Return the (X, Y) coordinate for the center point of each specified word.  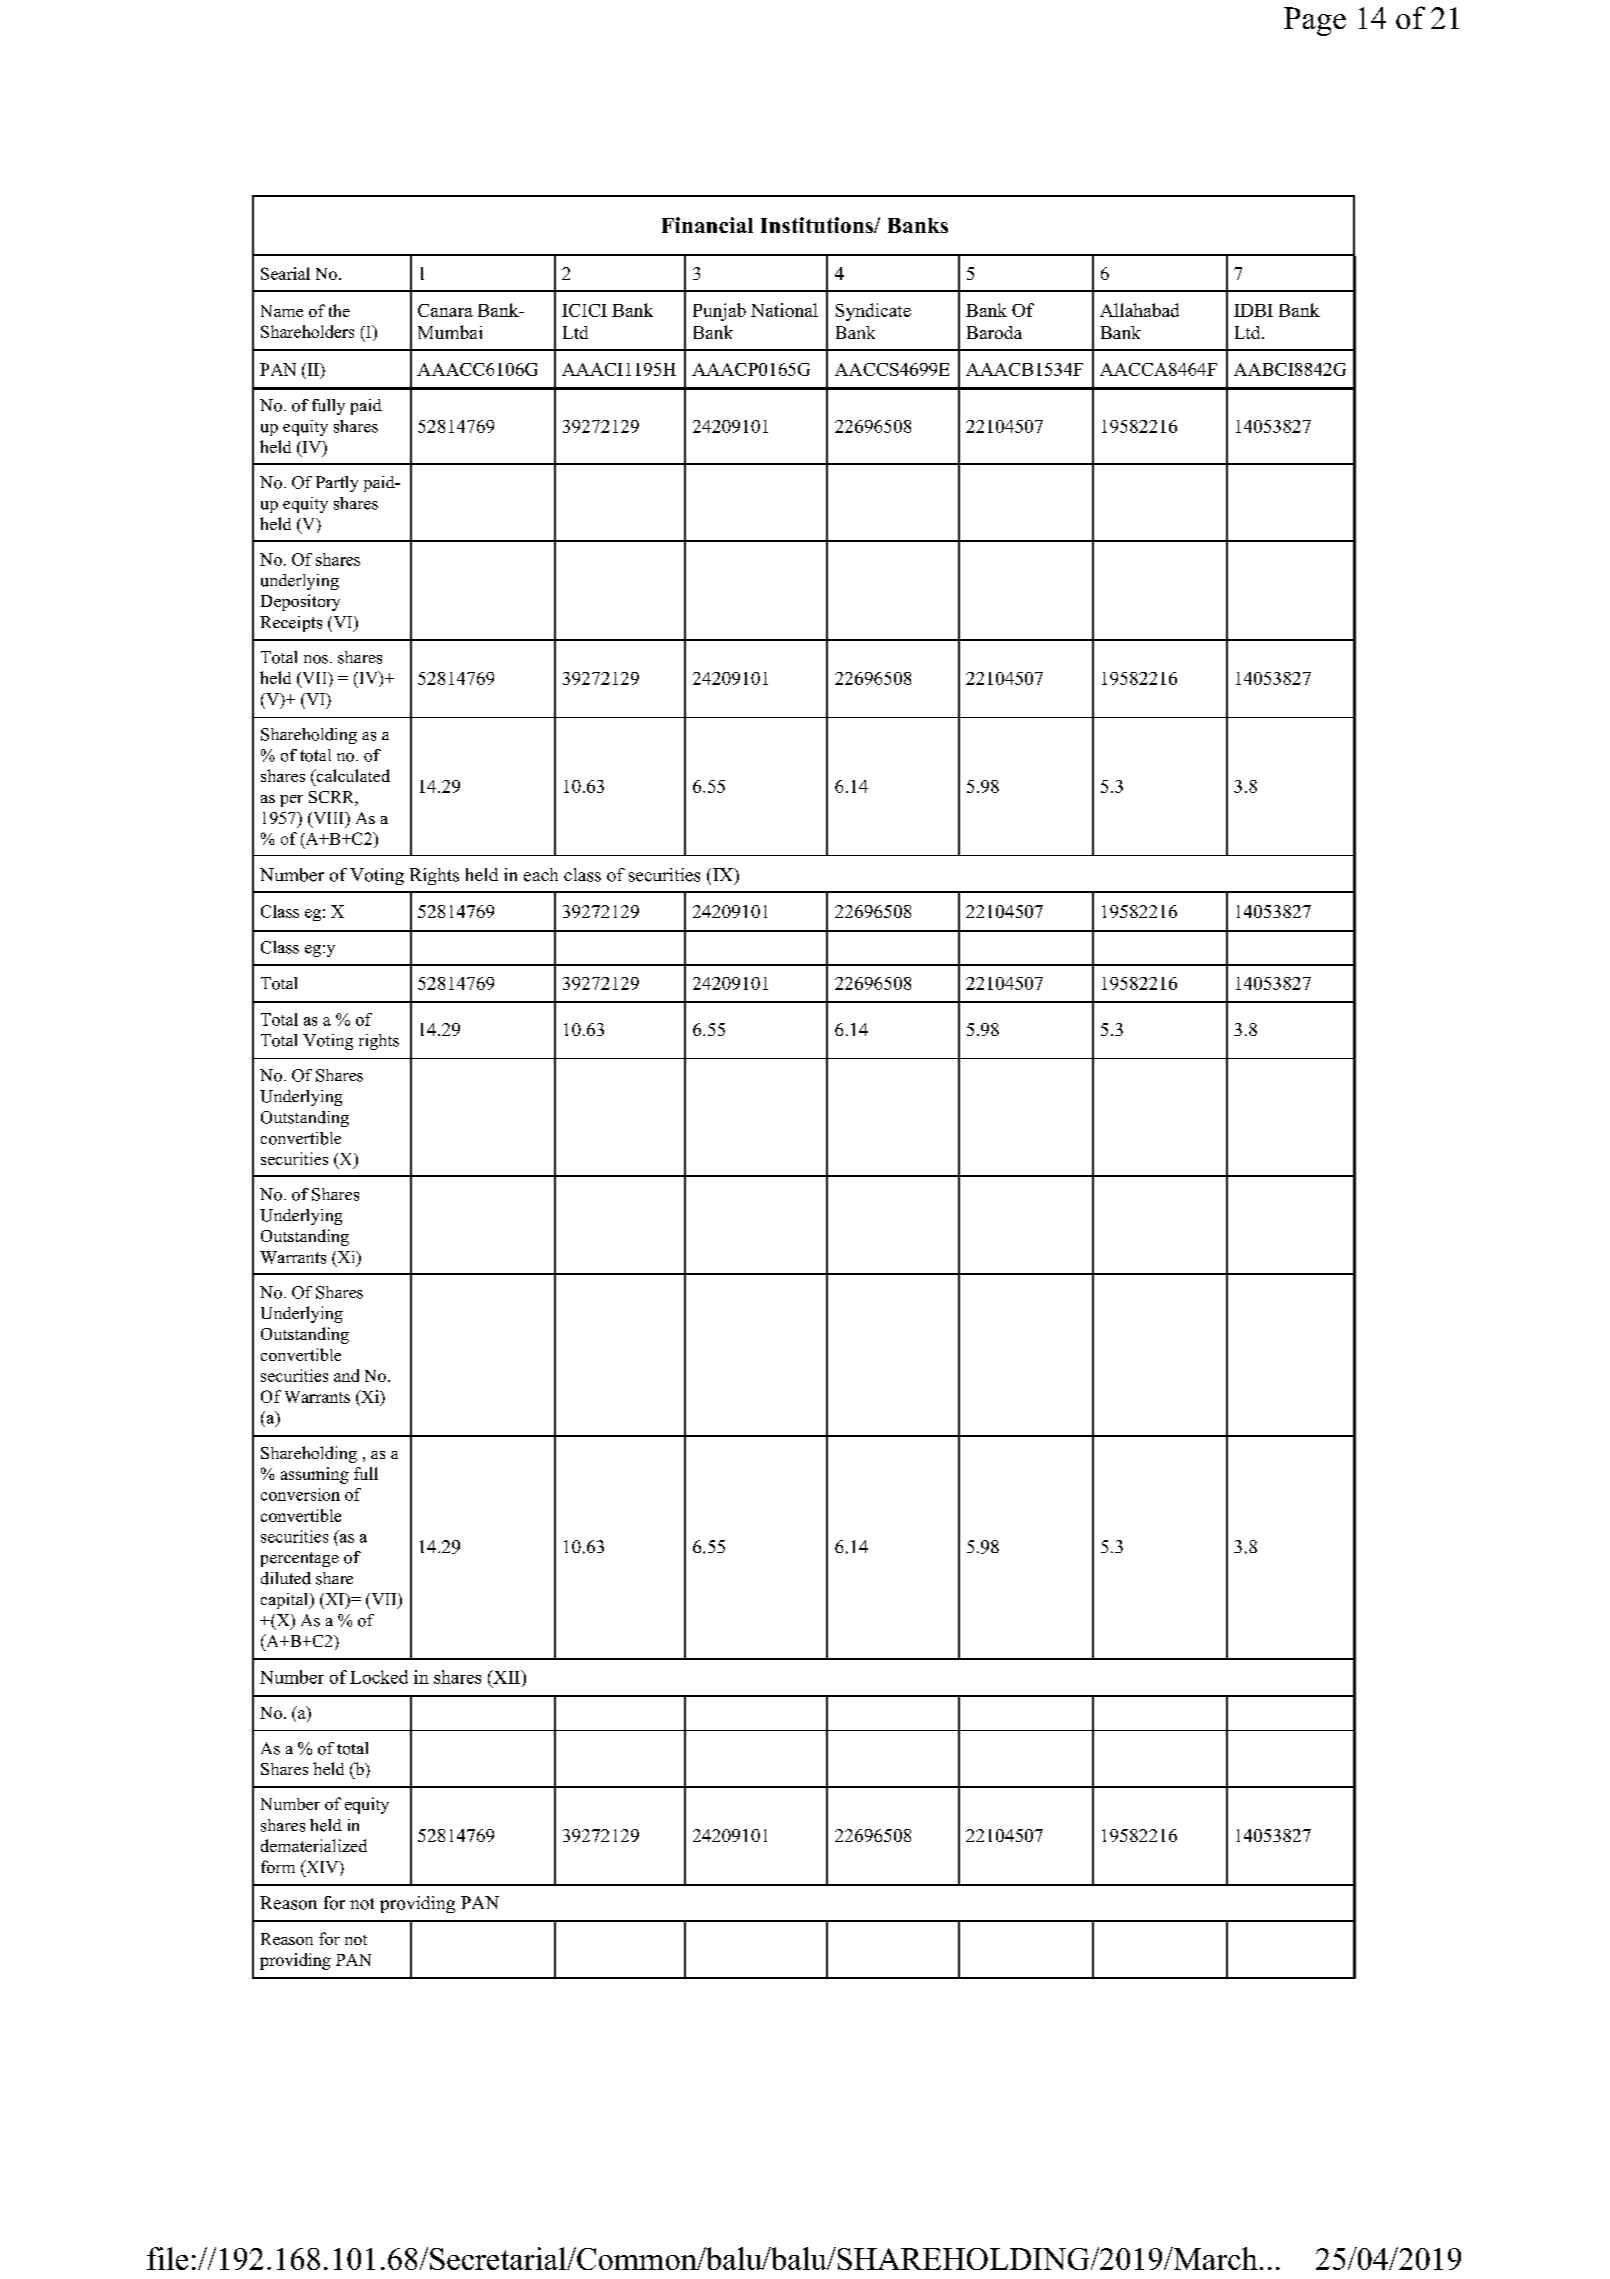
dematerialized (314, 1845)
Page (1315, 21)
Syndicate (873, 312)
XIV (322, 1868)
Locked (379, 1677)
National (784, 310)
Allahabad (1139, 310)
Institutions (818, 225)
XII (507, 1677)
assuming (315, 1475)
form (278, 1866)
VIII (328, 819)
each (541, 875)
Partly (337, 484)
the (339, 310)
